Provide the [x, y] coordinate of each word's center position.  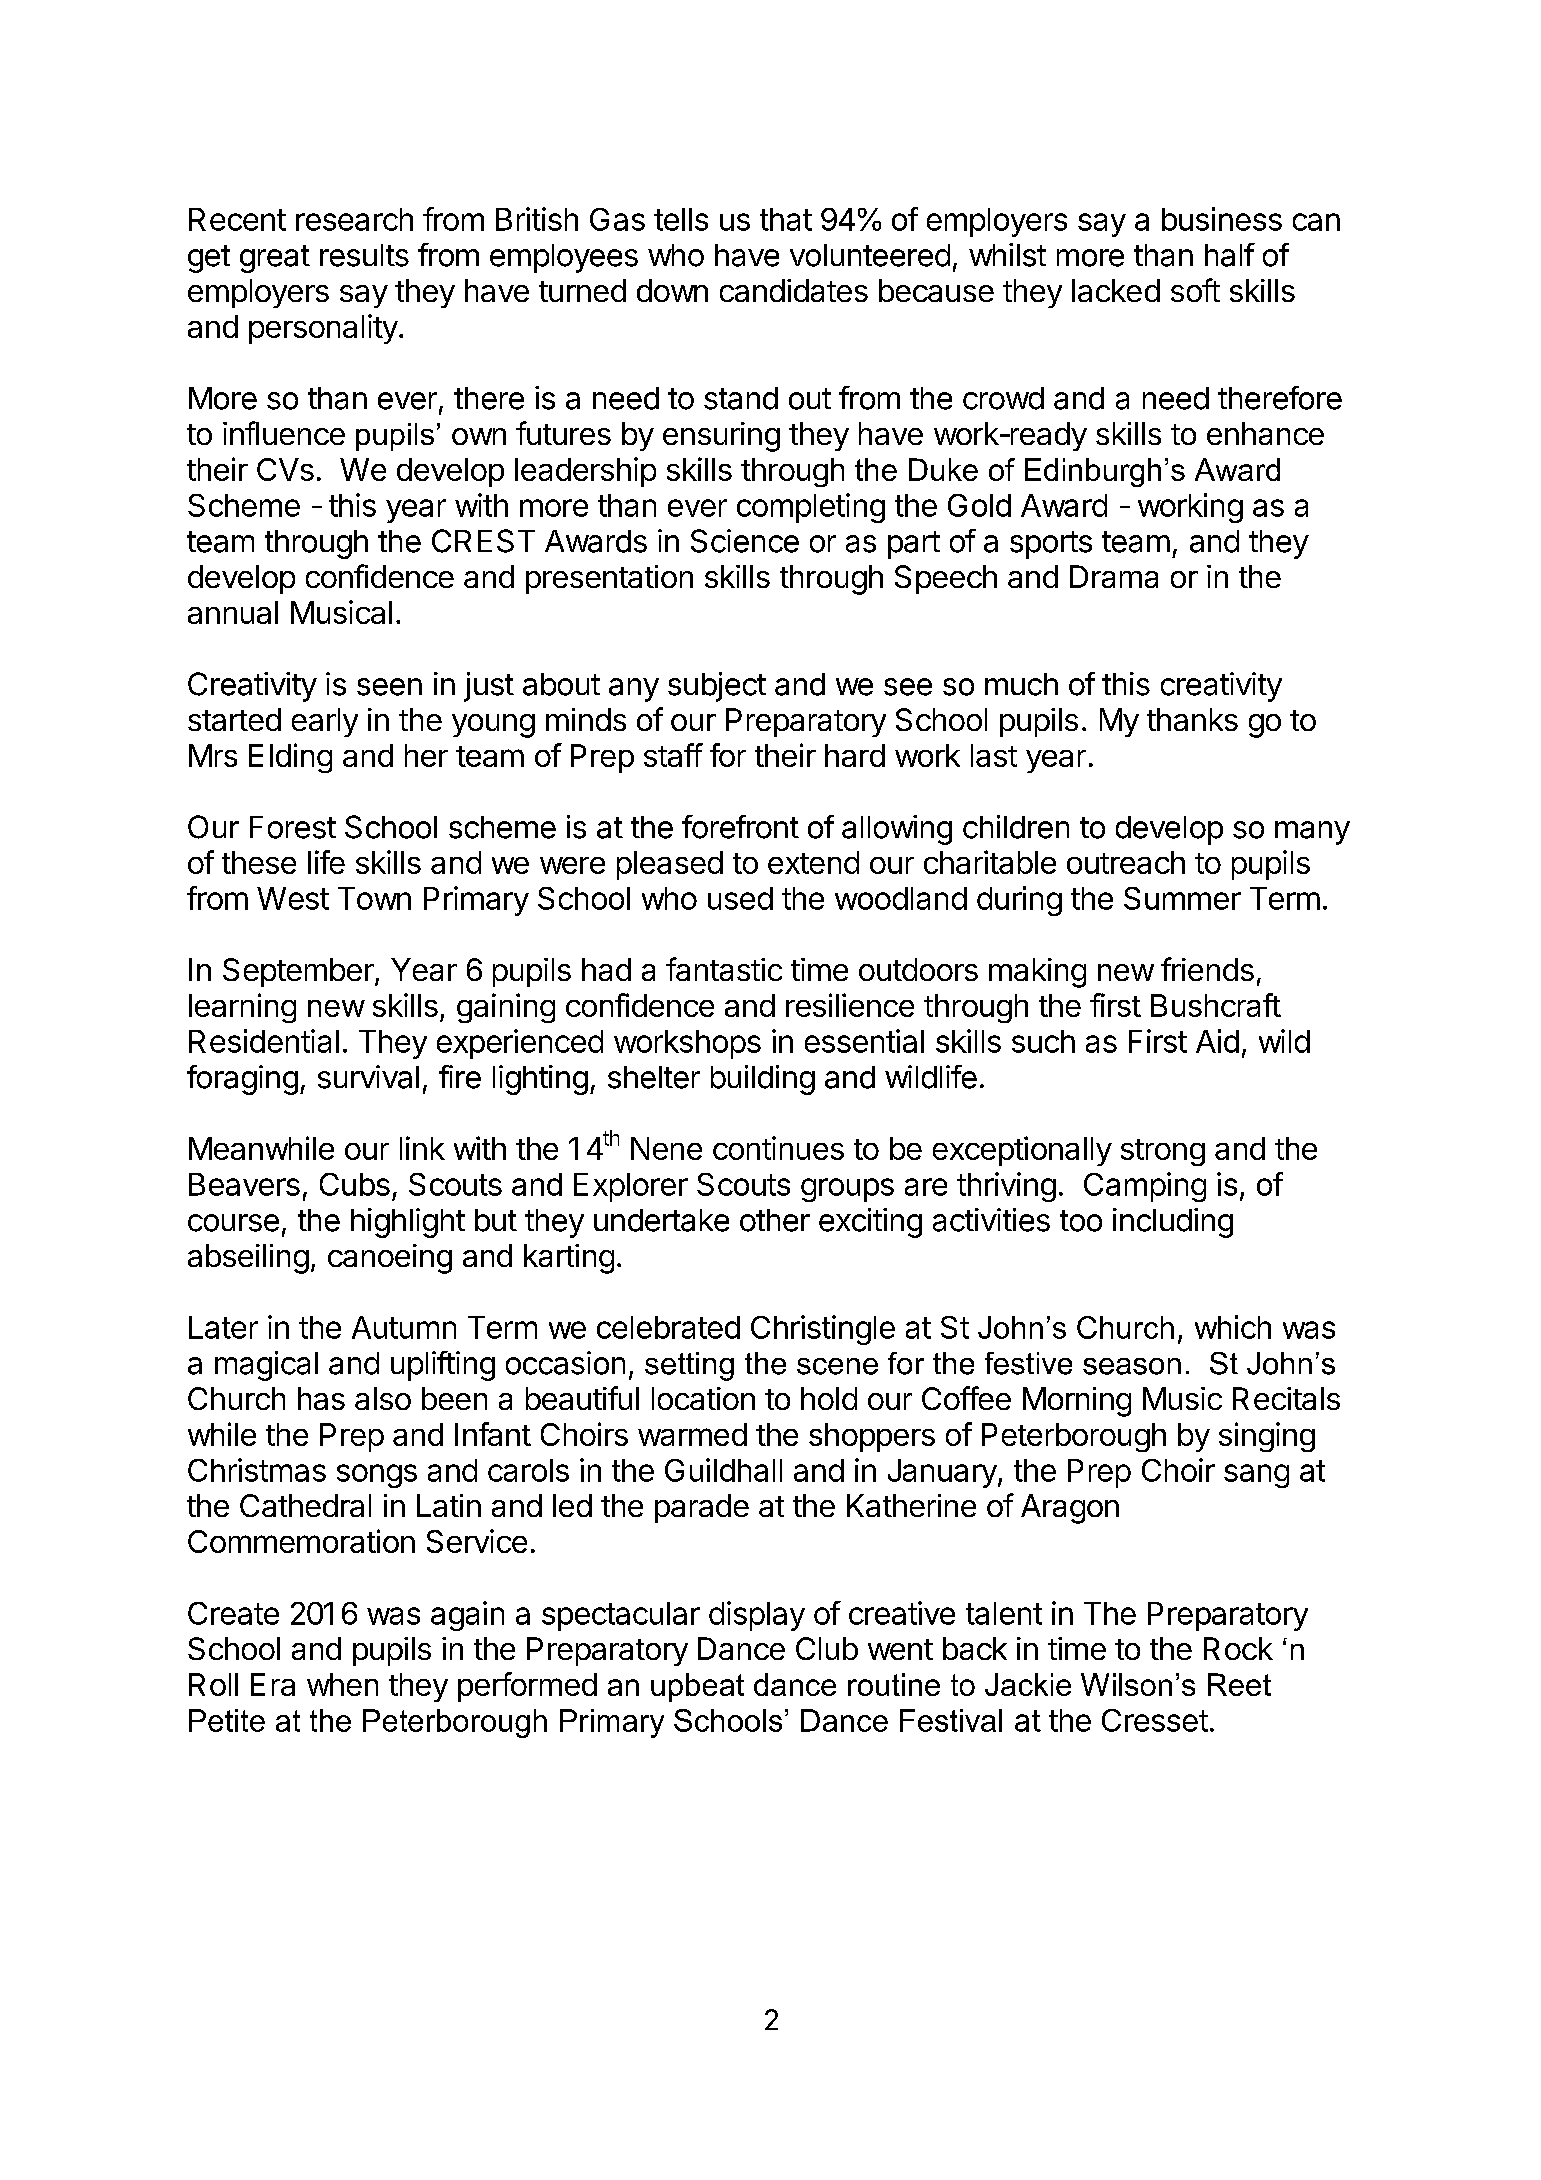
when [342, 1684]
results [364, 255]
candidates [794, 290]
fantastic [724, 969]
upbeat [697, 1687]
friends [1207, 969]
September [298, 972]
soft [1195, 290]
